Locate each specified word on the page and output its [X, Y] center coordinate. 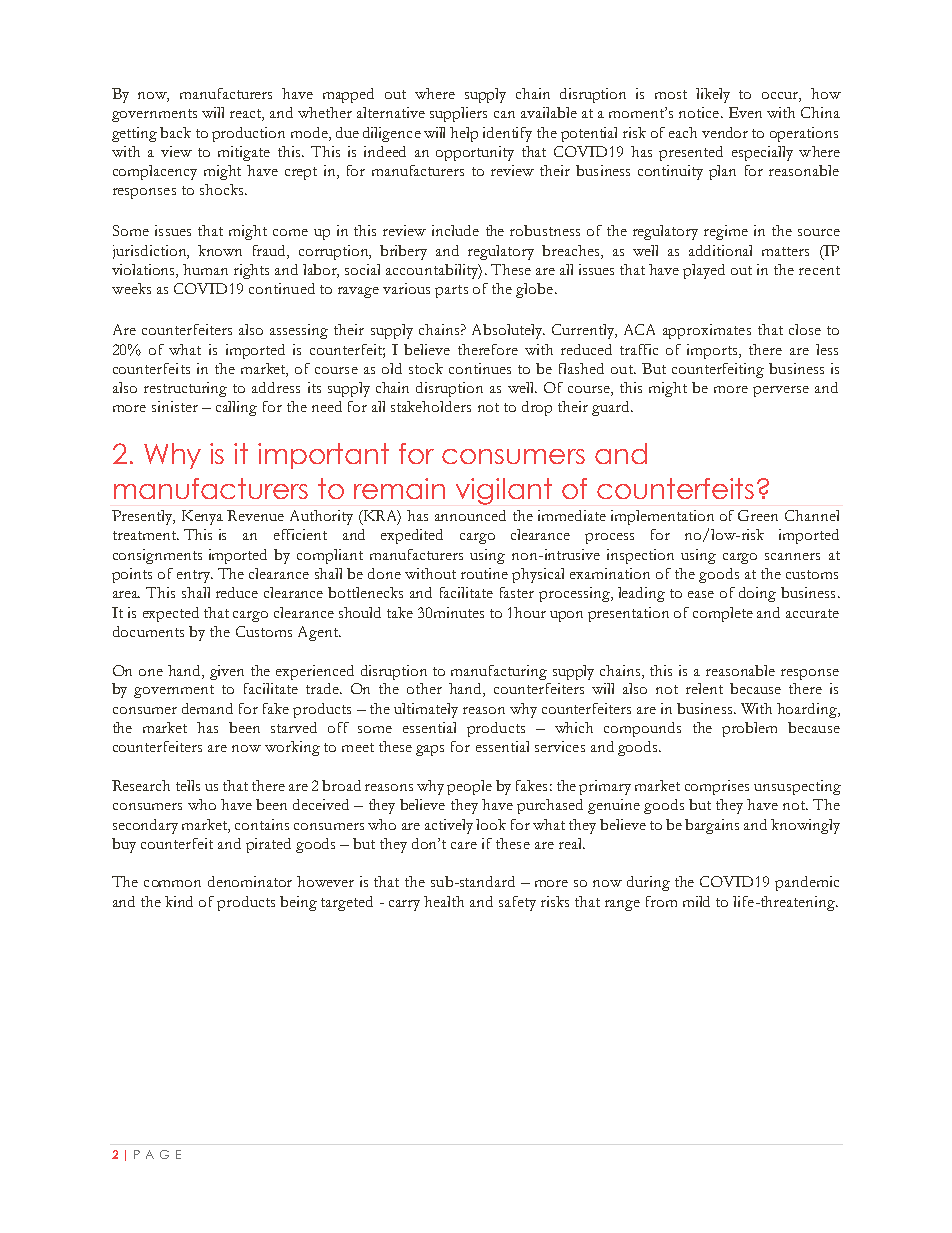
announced [470, 515]
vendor [725, 132]
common [172, 883]
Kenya [202, 517]
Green [758, 515]
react [247, 115]
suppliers [458, 114]
